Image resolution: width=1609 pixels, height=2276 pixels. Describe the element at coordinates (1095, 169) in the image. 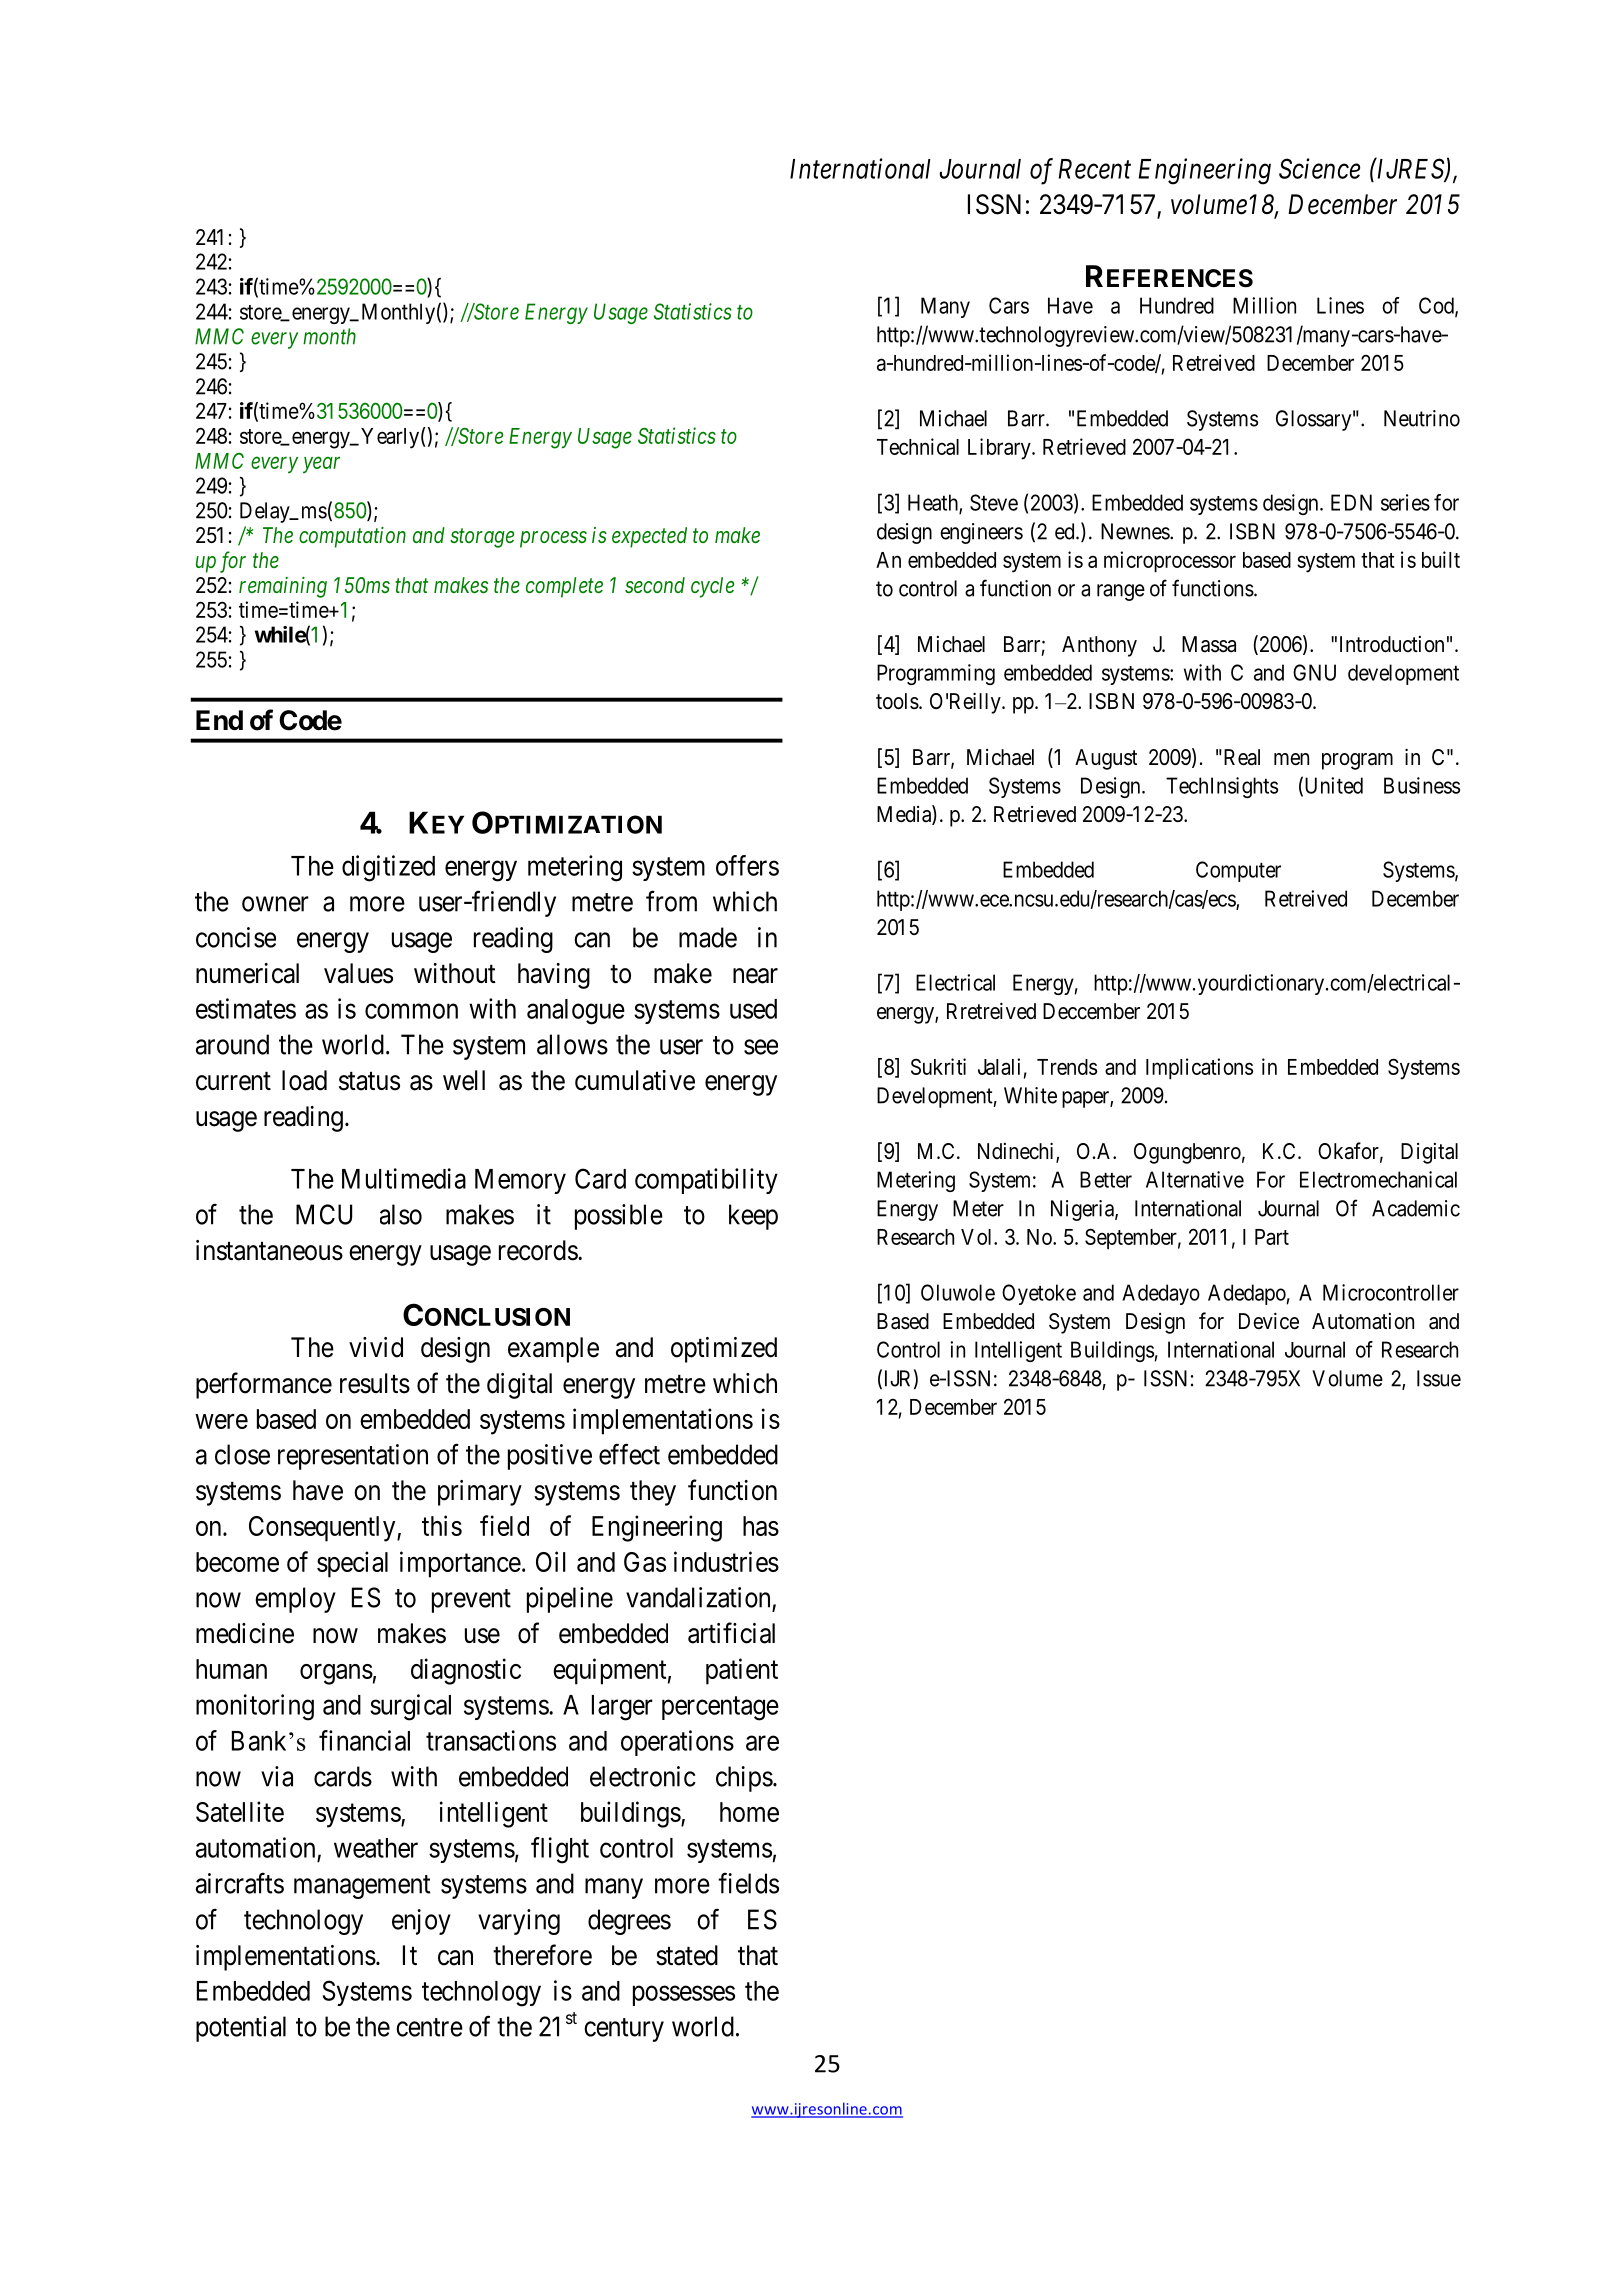

I see `Recent` at that location.
